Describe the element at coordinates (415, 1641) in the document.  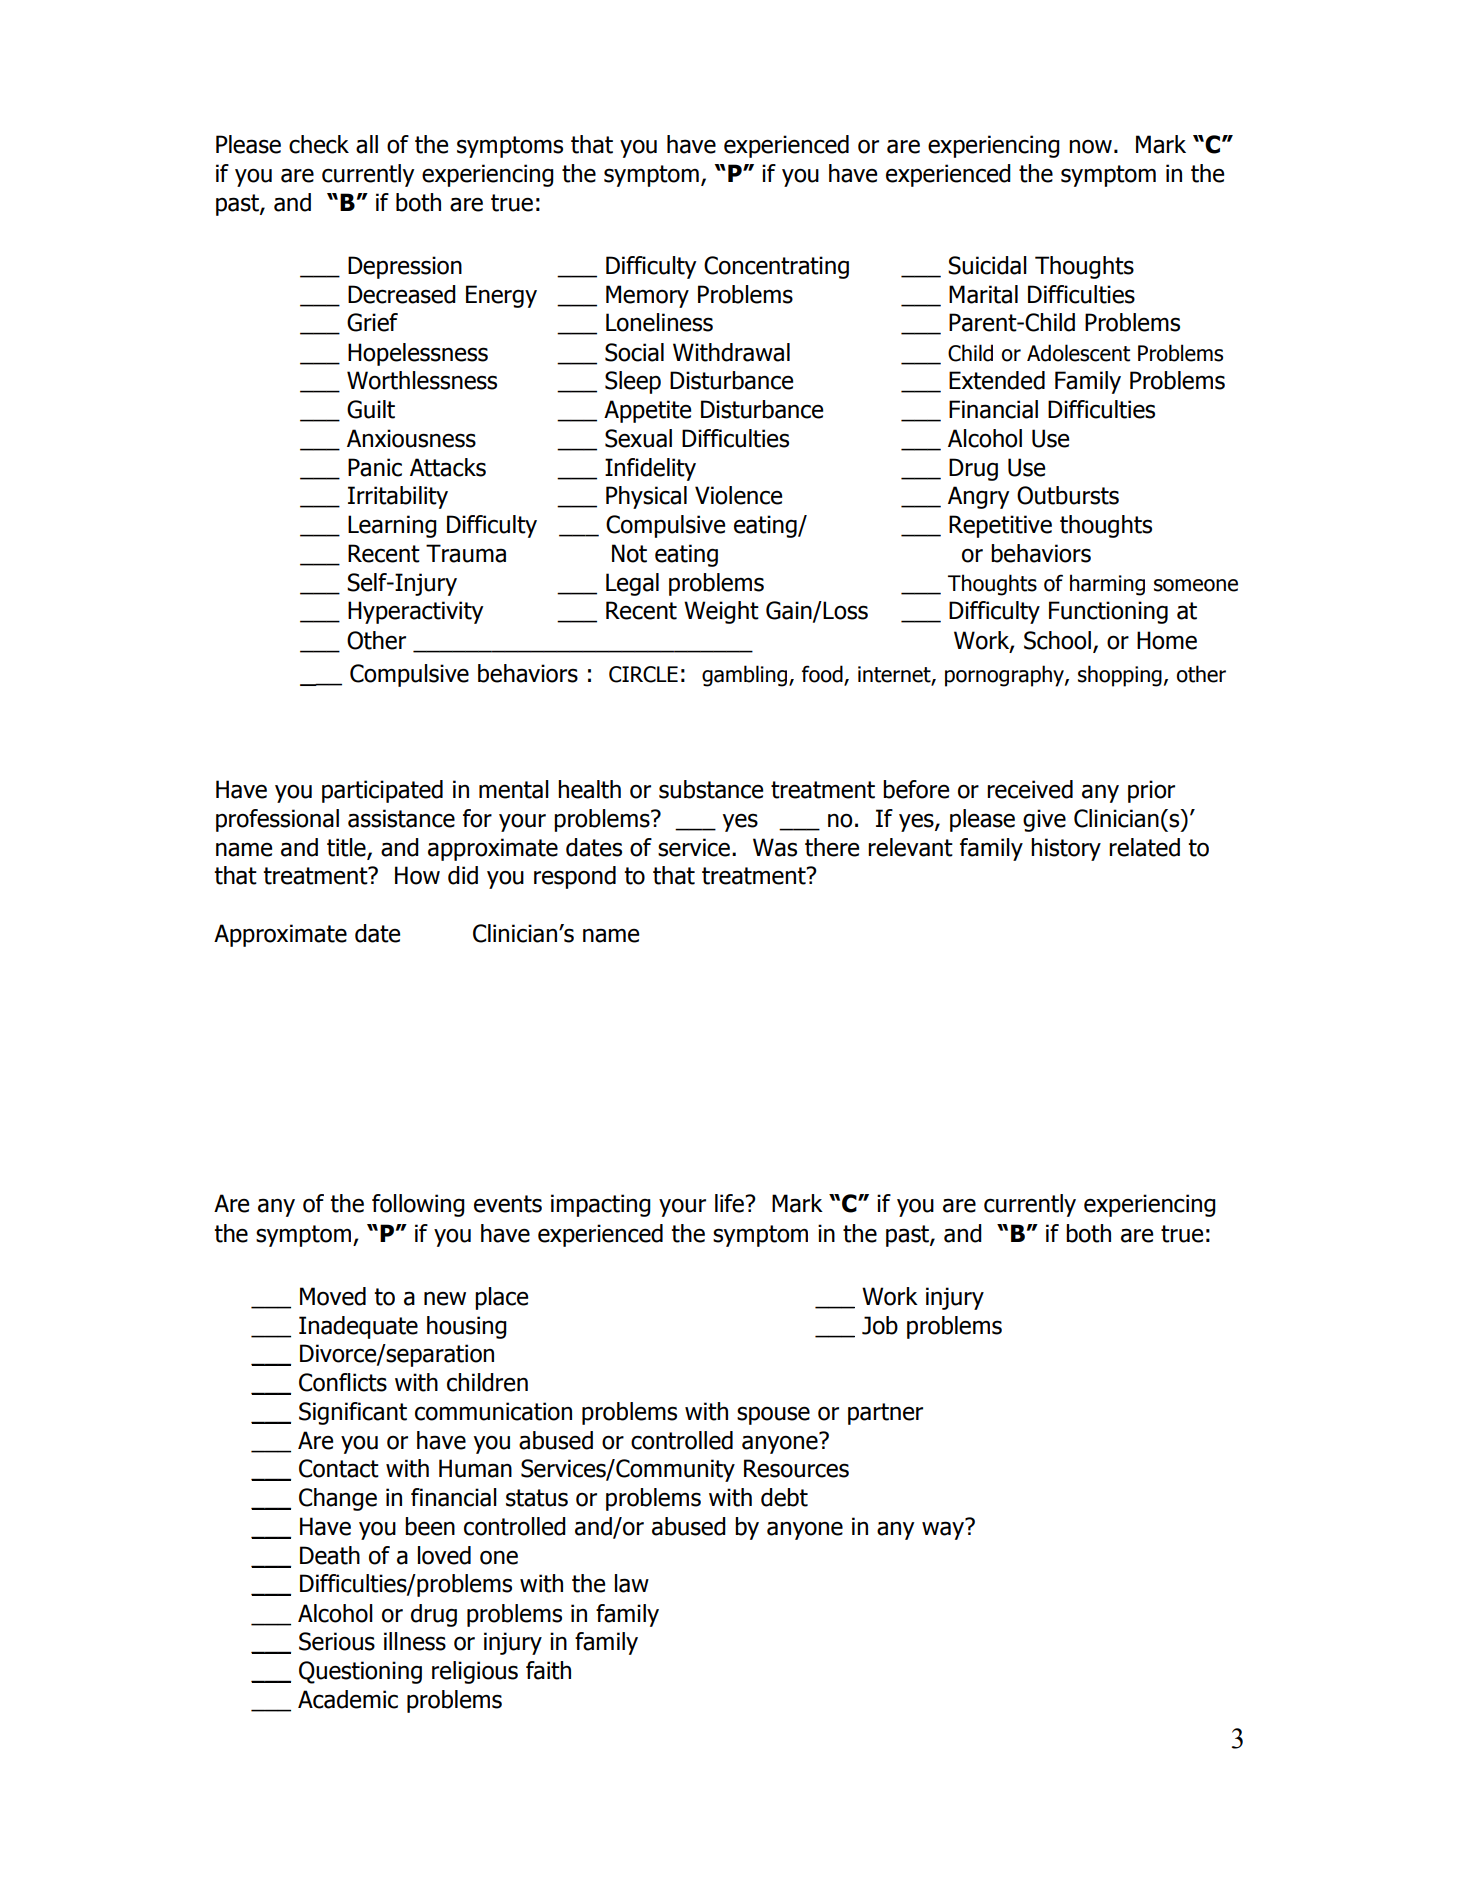
I see `illness` at that location.
